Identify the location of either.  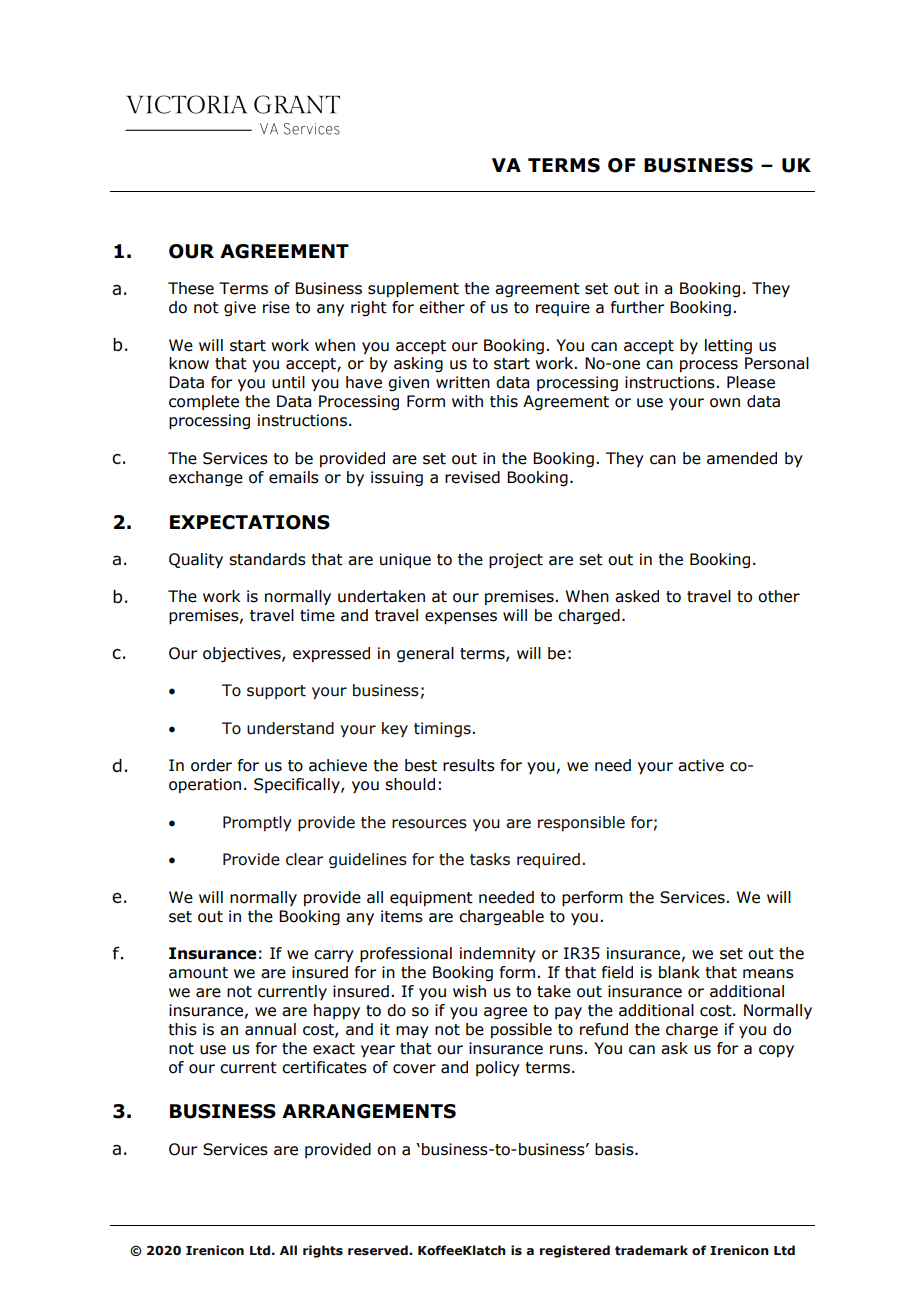
(442, 307).
